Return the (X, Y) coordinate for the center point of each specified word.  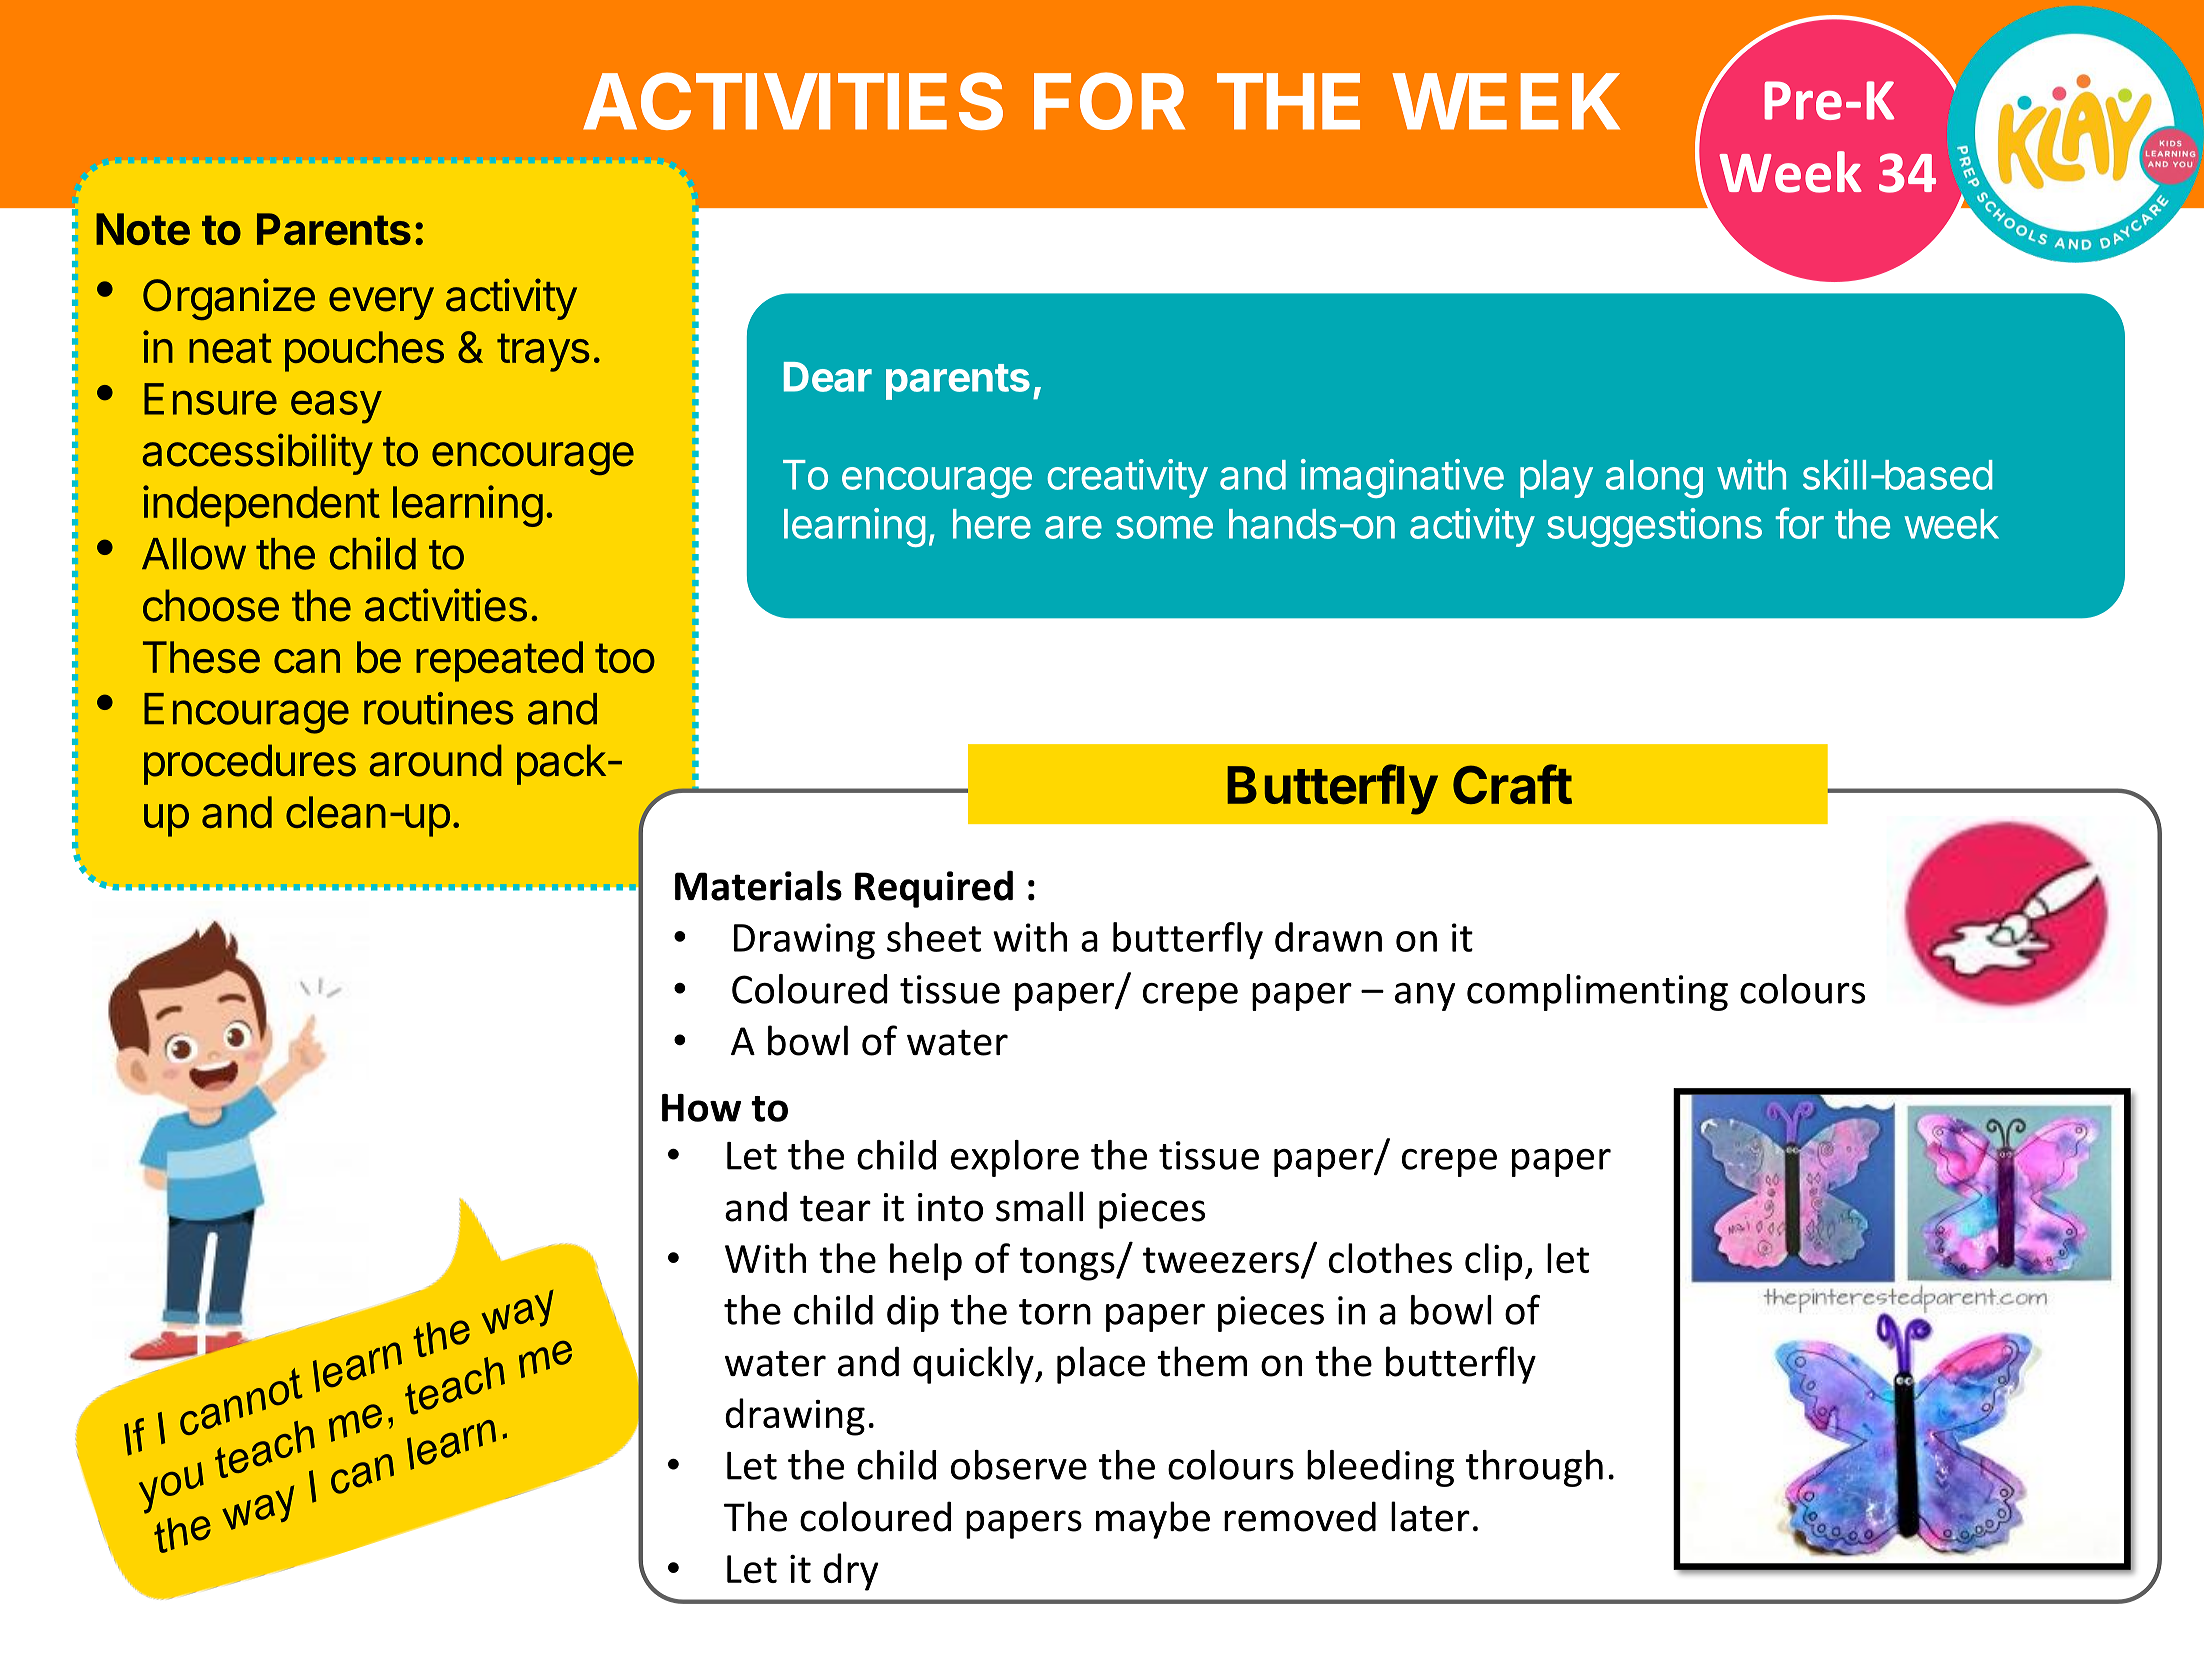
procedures (250, 764)
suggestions (1654, 527)
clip (1493, 1262)
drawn (1328, 937)
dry (851, 1572)
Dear (828, 377)
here (992, 524)
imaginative (1402, 478)
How (701, 1108)
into (950, 1207)
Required (934, 889)
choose (211, 605)
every (381, 303)
